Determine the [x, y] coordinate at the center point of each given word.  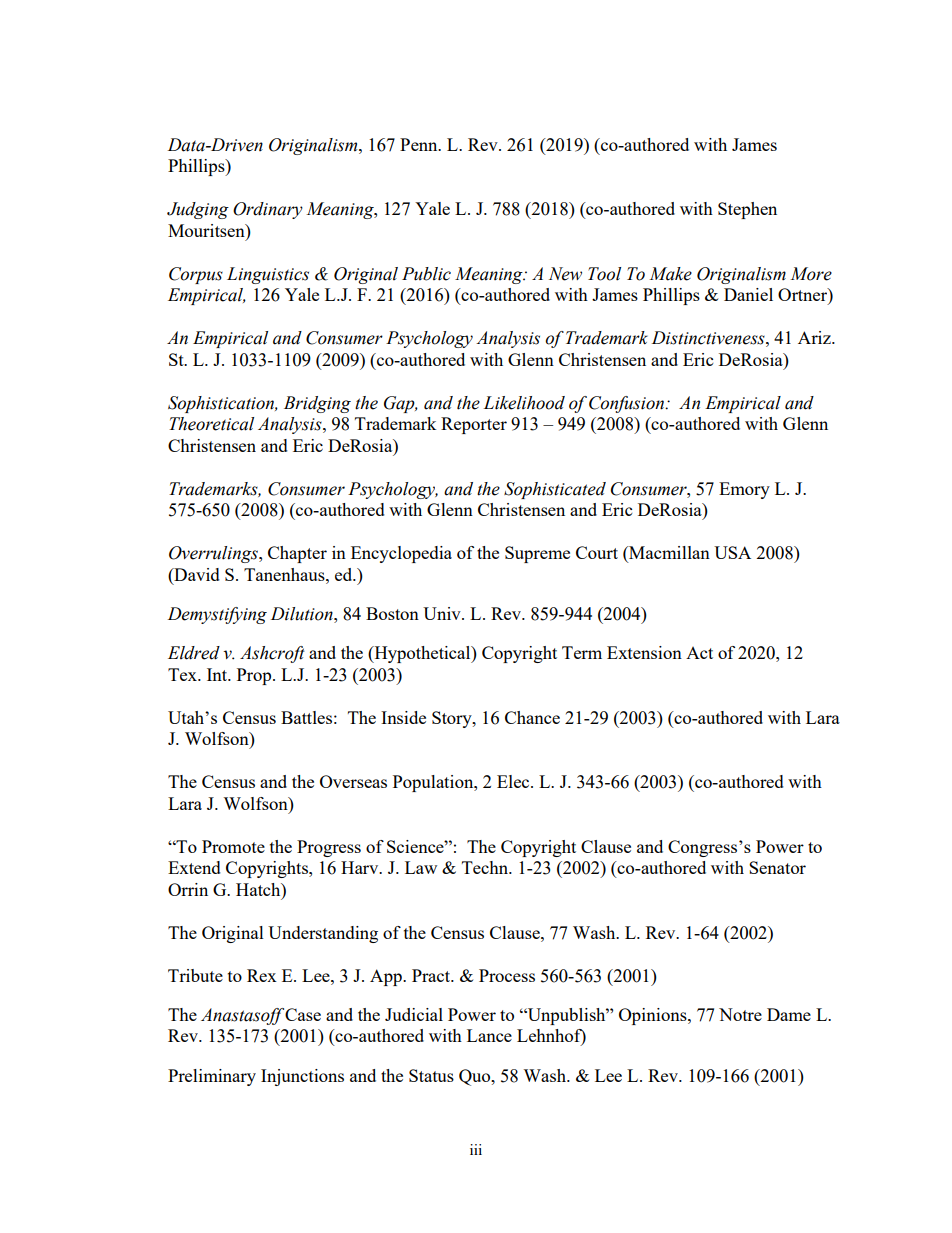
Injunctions [302, 1077]
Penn [420, 144]
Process [507, 975]
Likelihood [524, 403]
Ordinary [268, 210]
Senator [777, 867]
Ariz [815, 337]
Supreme [537, 554]
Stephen [747, 210]
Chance [532, 717]
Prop [255, 676]
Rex [262, 975]
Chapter [297, 554]
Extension [644, 652]
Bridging [317, 404]
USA [732, 552]
